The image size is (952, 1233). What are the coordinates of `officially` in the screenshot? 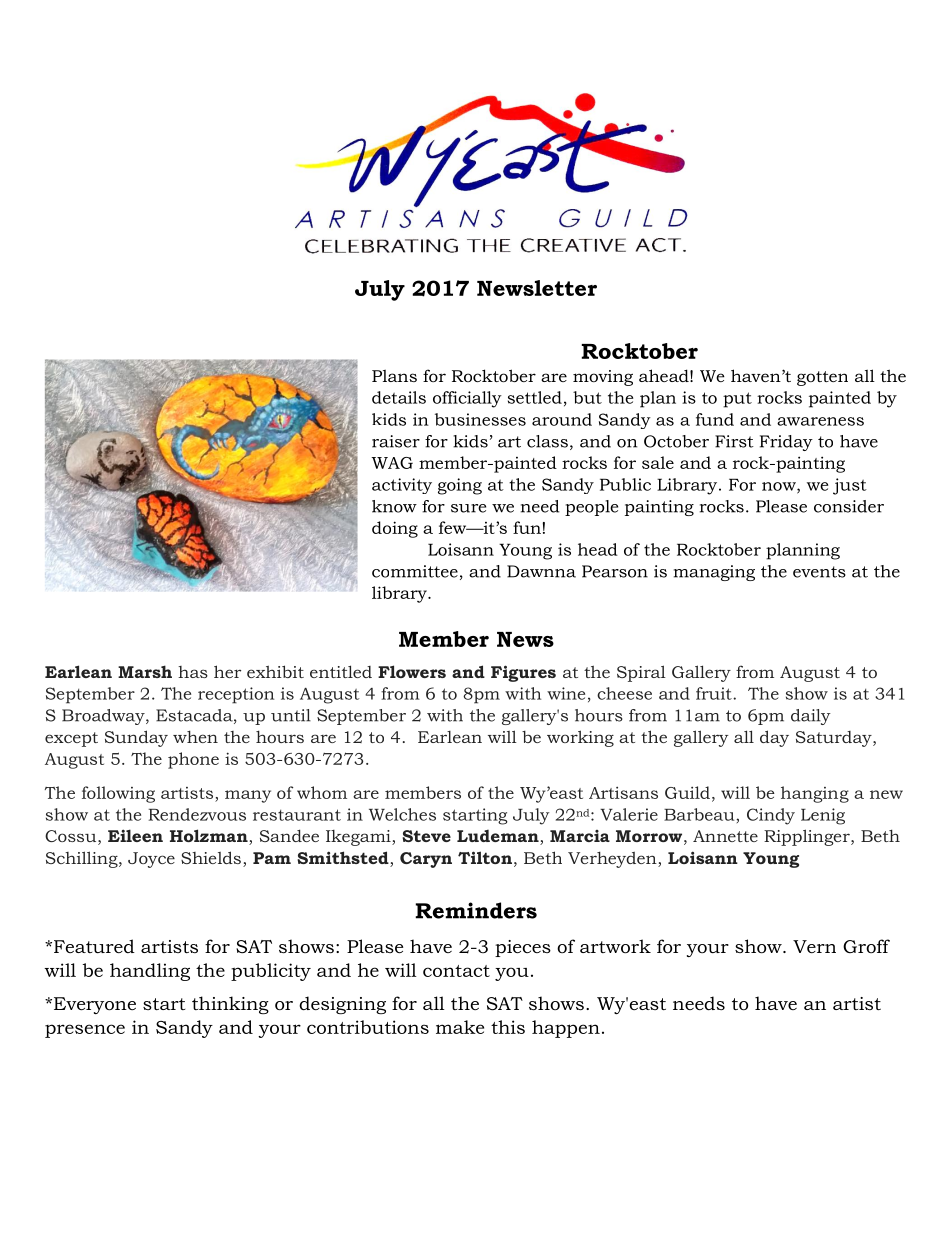 It's located at (467, 399).
